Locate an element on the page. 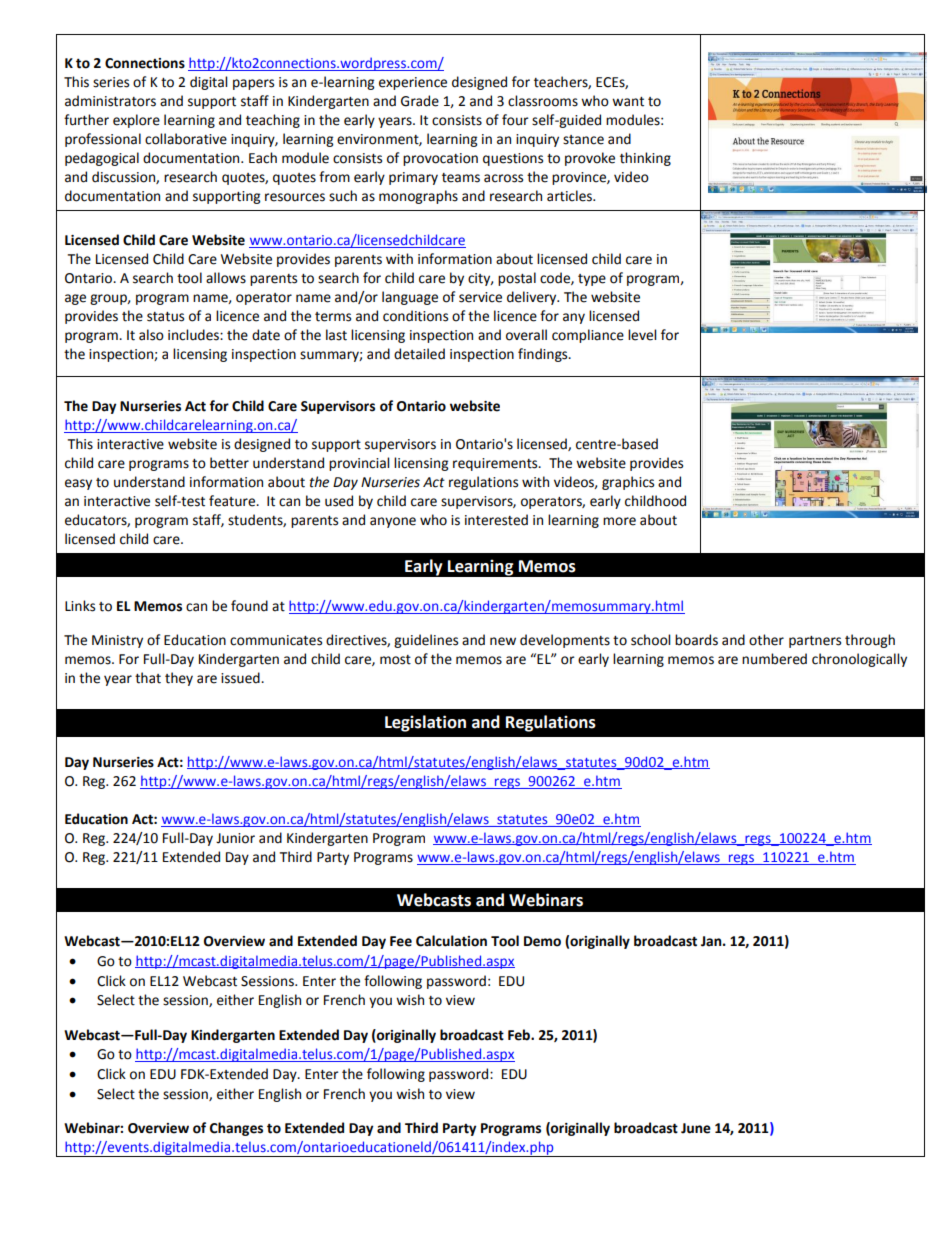 This document has height=1233, width=952. new is located at coordinates (503, 641).
